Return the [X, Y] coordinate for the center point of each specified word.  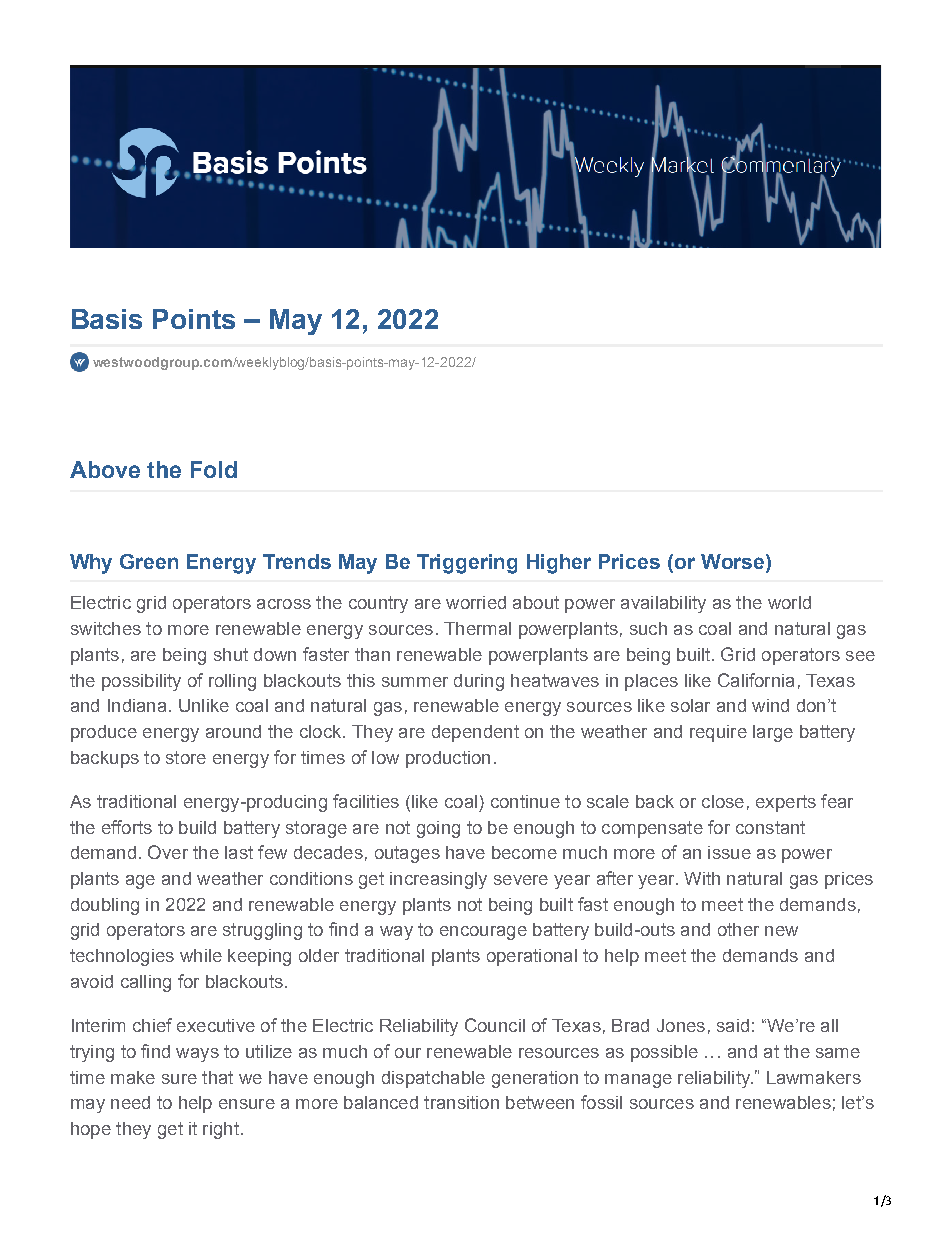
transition [461, 1102]
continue [525, 801]
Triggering [467, 564]
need [130, 1102]
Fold [214, 469]
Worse [734, 561]
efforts [127, 827]
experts [786, 803]
